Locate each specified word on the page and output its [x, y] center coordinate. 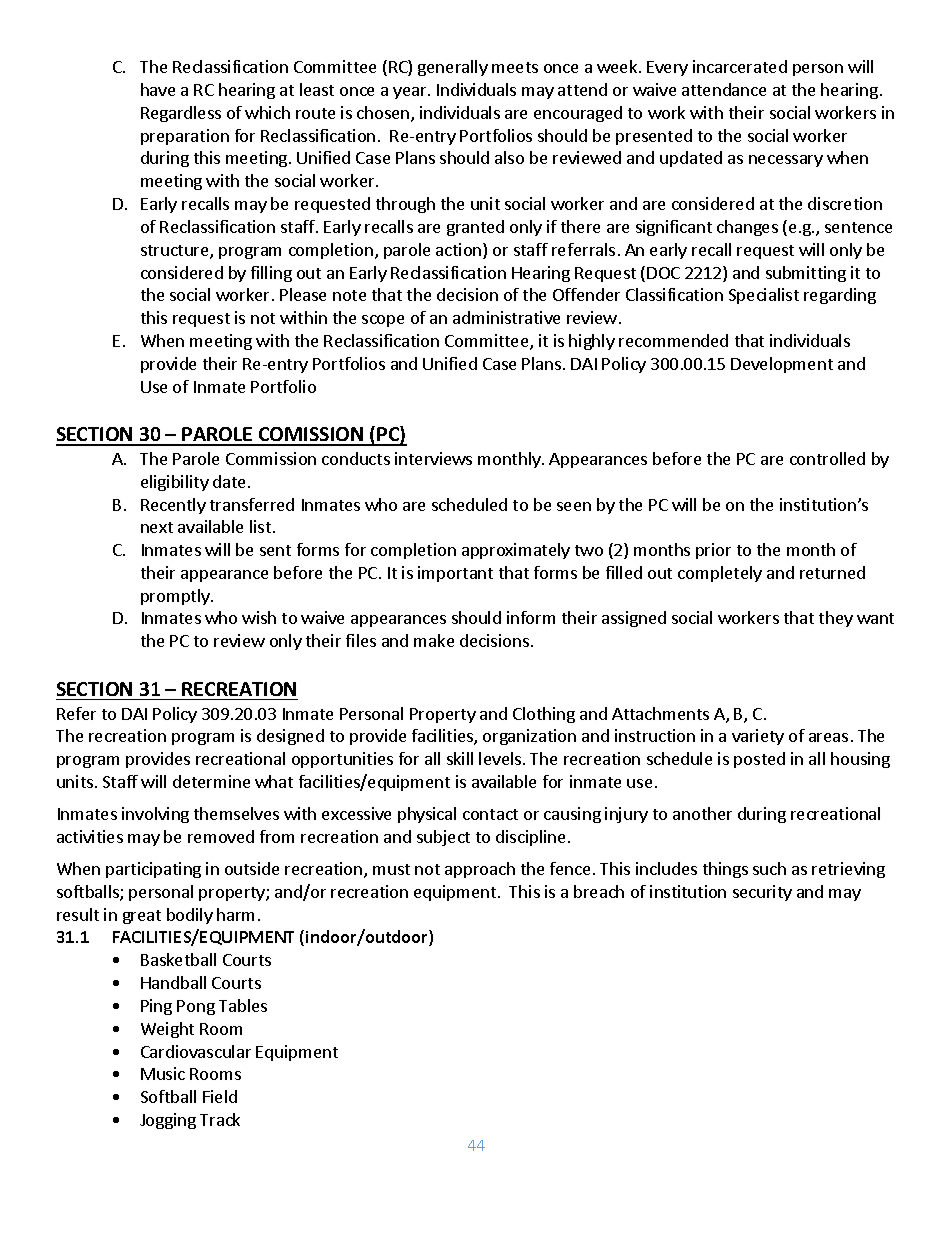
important [455, 574]
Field [220, 1096]
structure [176, 252]
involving [155, 815]
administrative [506, 317]
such [769, 868]
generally [453, 68]
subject [443, 838]
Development [782, 365]
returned [832, 572]
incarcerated [740, 66]
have [158, 89]
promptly [176, 597]
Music [163, 1073]
